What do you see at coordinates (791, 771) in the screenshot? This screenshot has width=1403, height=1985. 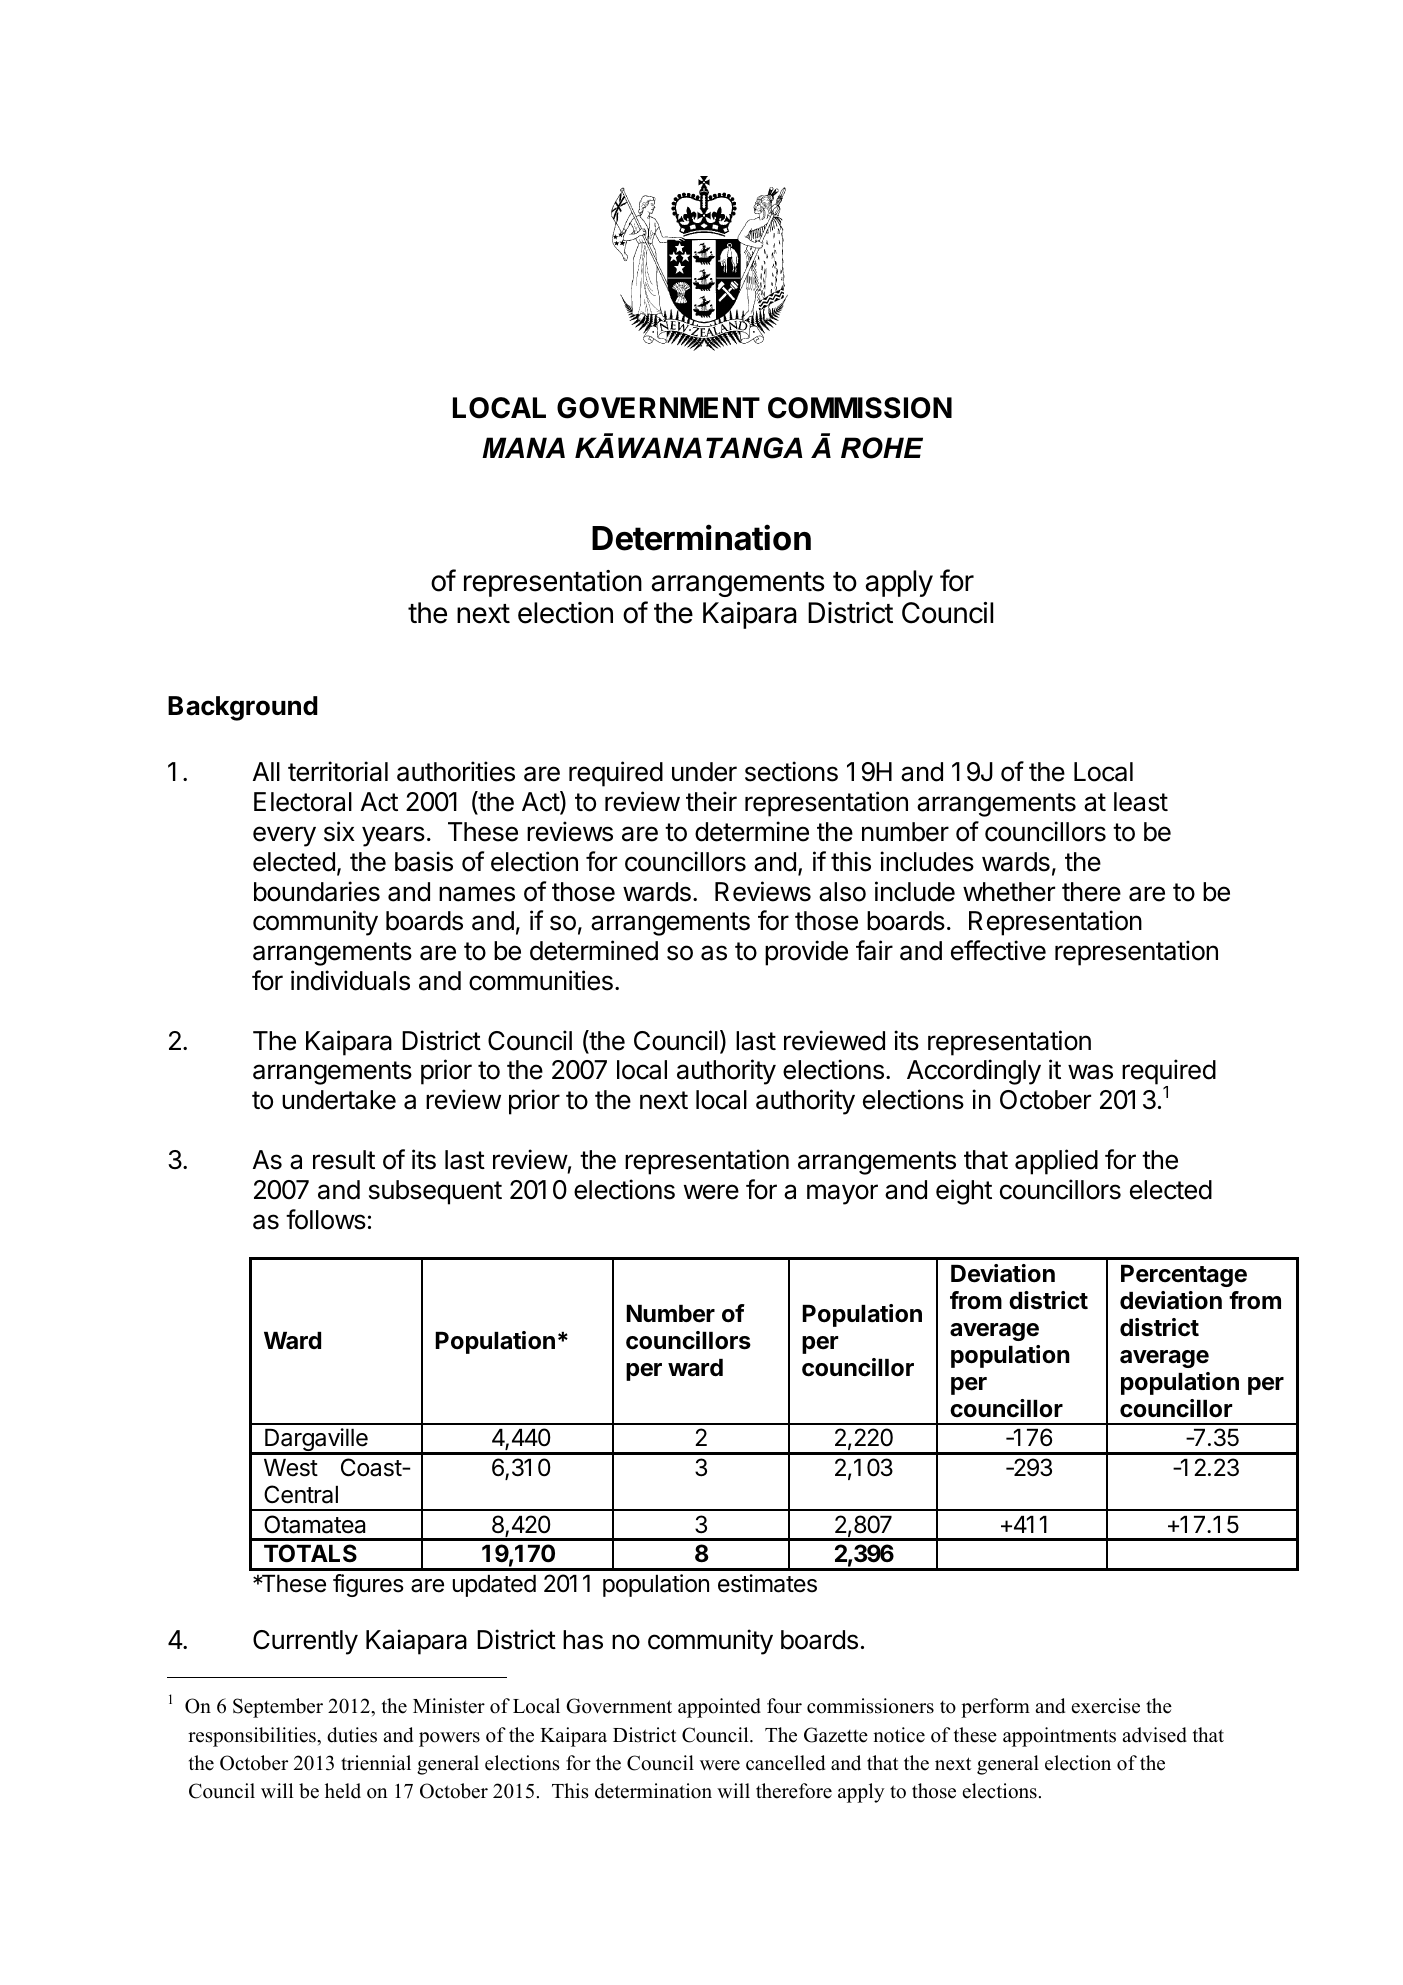 I see `sections` at bounding box center [791, 771].
